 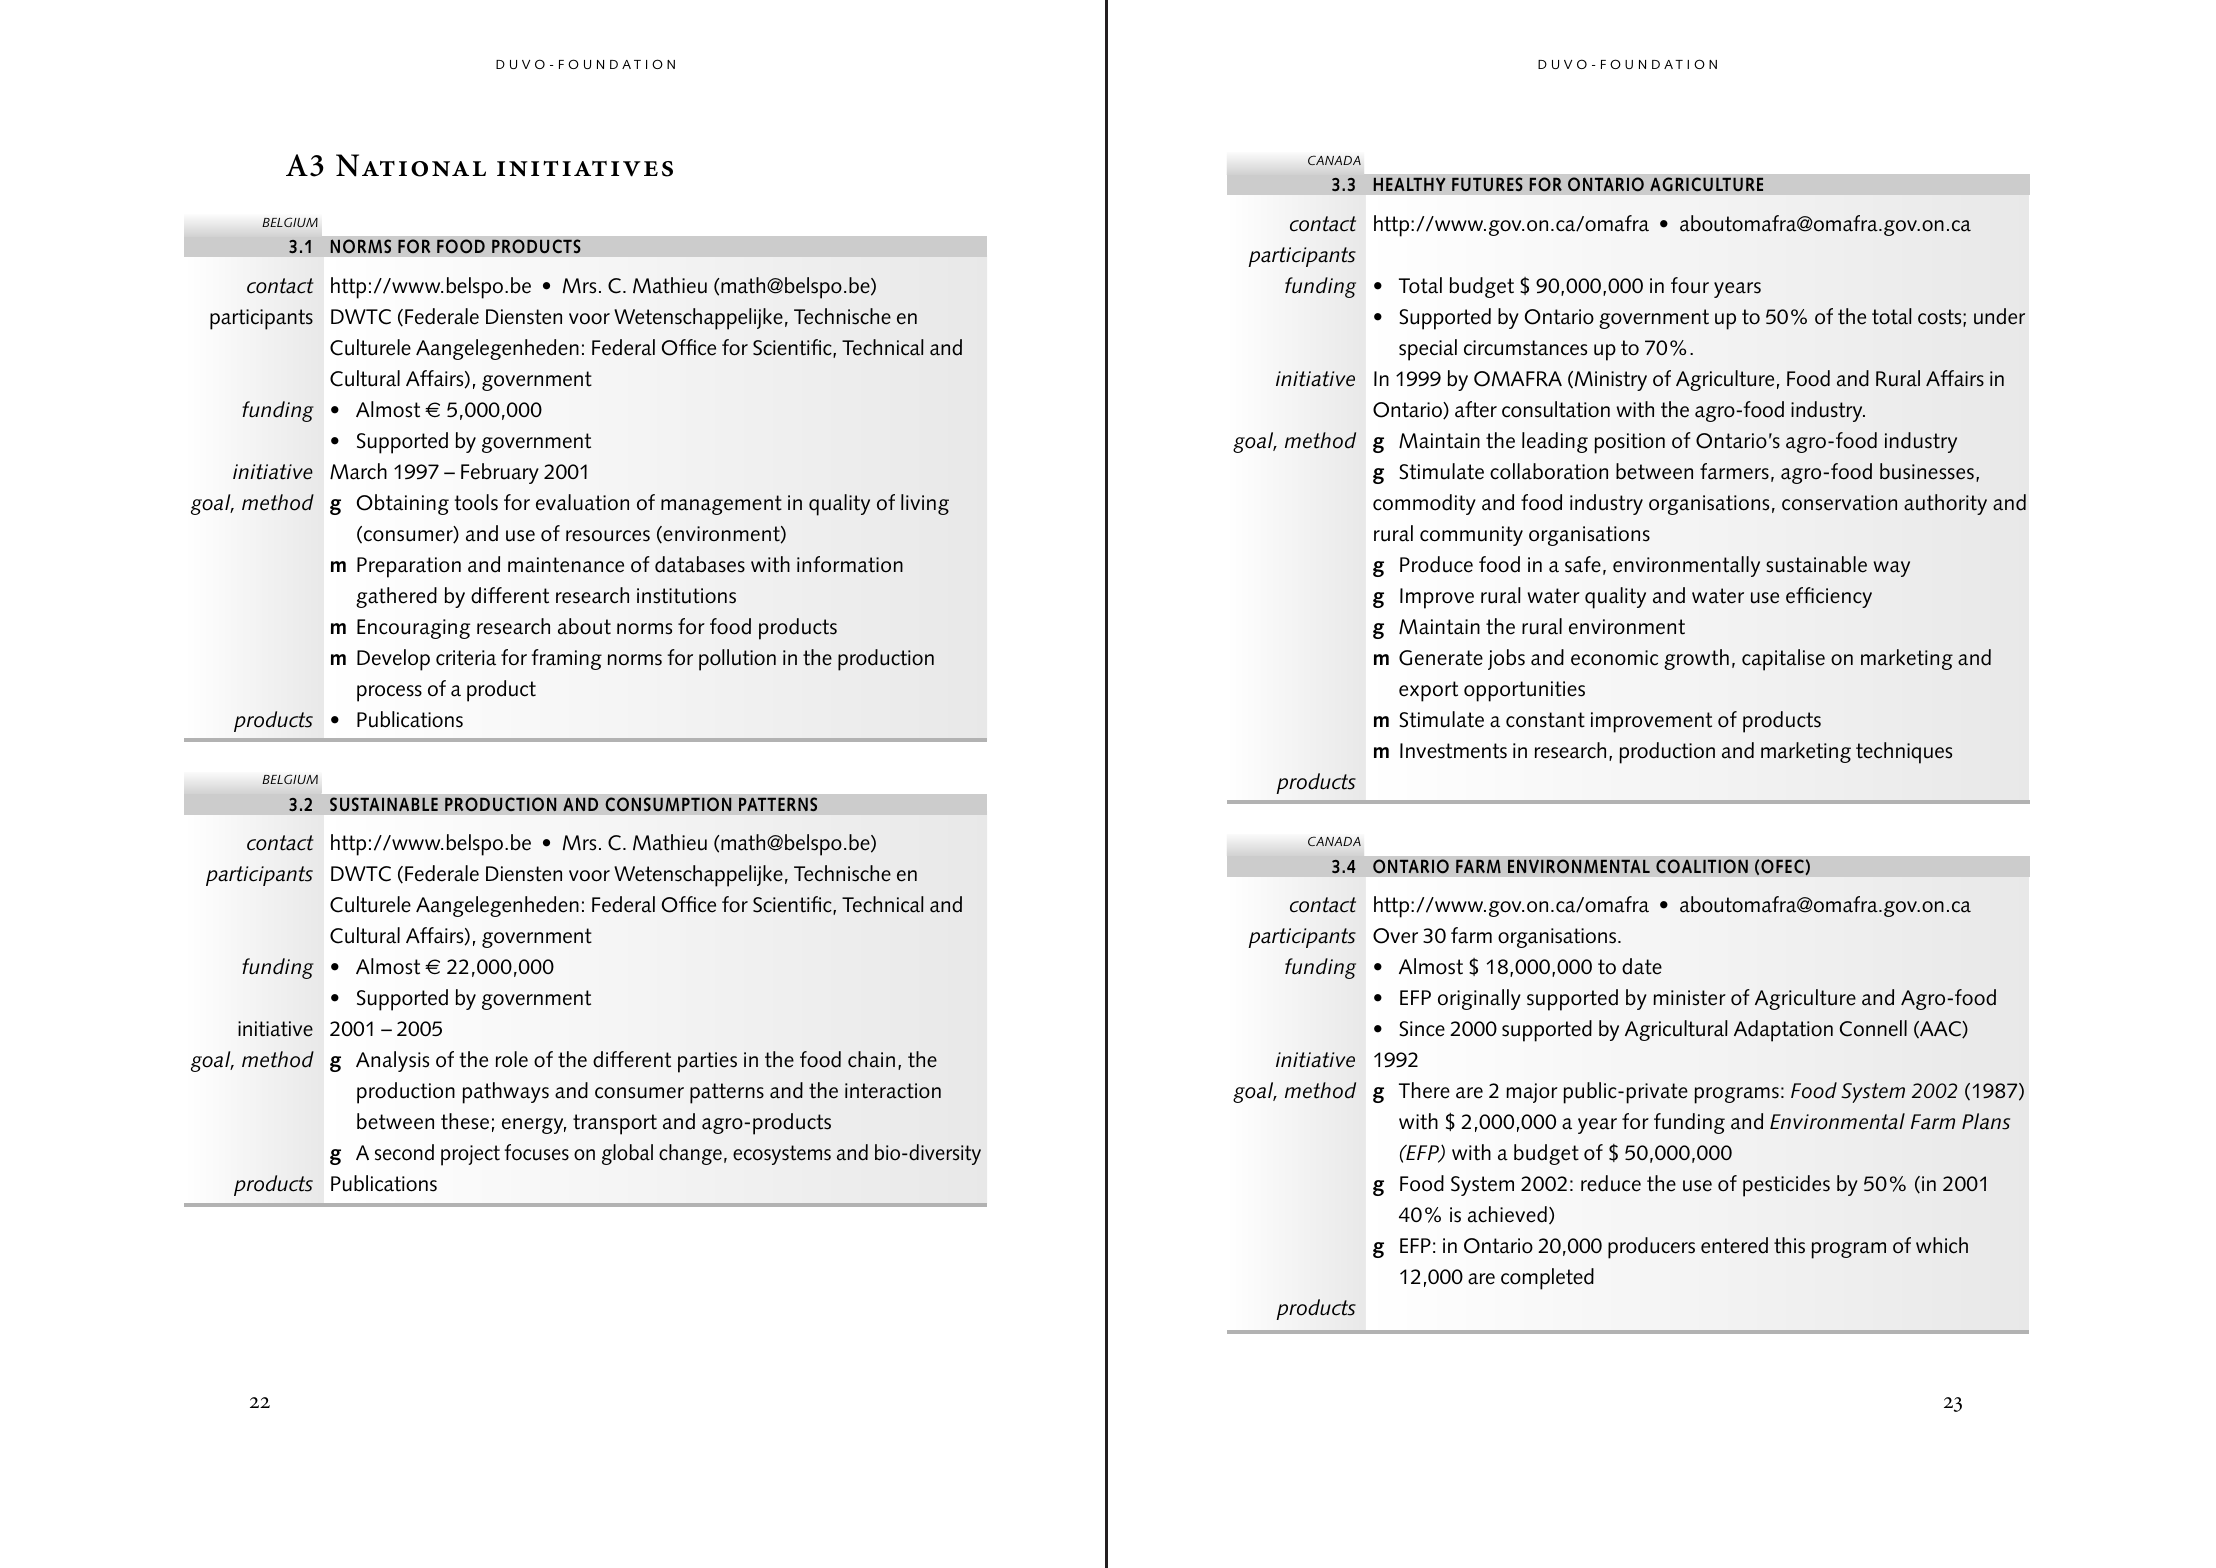 I want to click on Adaptation, so click(x=1783, y=1031).
